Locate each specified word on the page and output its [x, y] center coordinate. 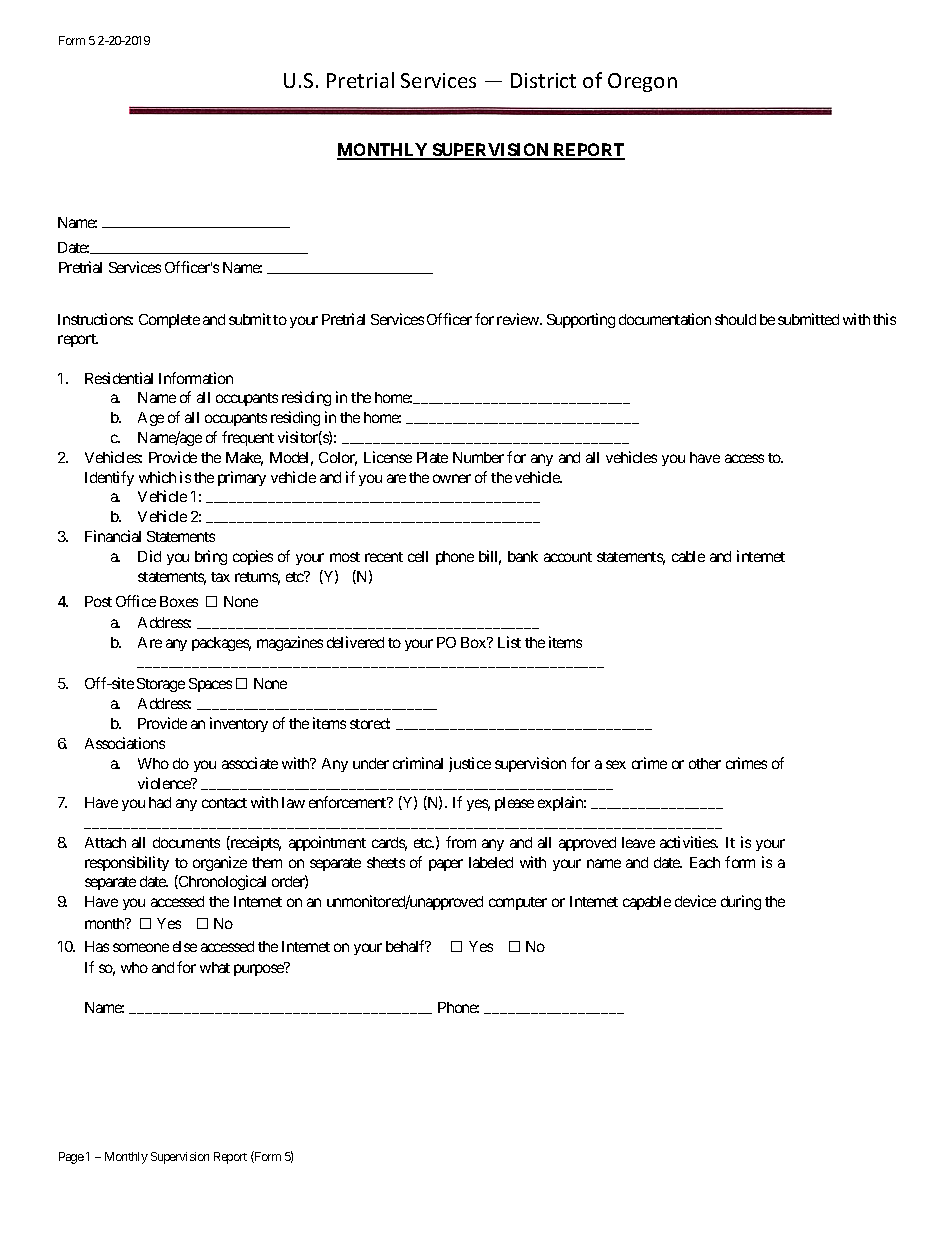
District [543, 80]
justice [470, 764]
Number [478, 457]
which [157, 477]
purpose [259, 970]
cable [688, 556]
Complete [169, 321]
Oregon [642, 82]
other [705, 763]
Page [71, 1158]
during [741, 902]
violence [165, 783]
